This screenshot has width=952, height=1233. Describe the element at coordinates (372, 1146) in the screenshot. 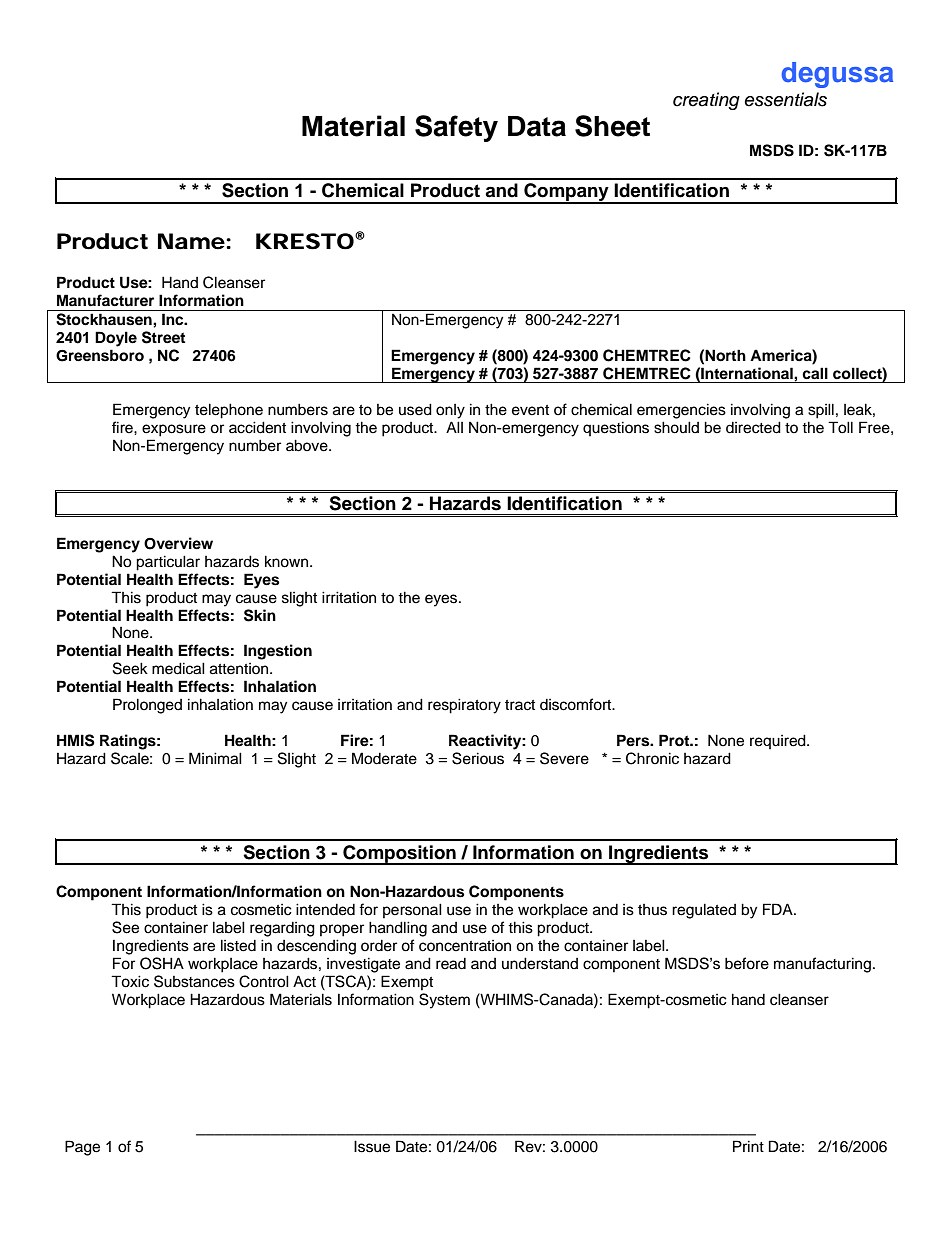

I see `Issue` at that location.
